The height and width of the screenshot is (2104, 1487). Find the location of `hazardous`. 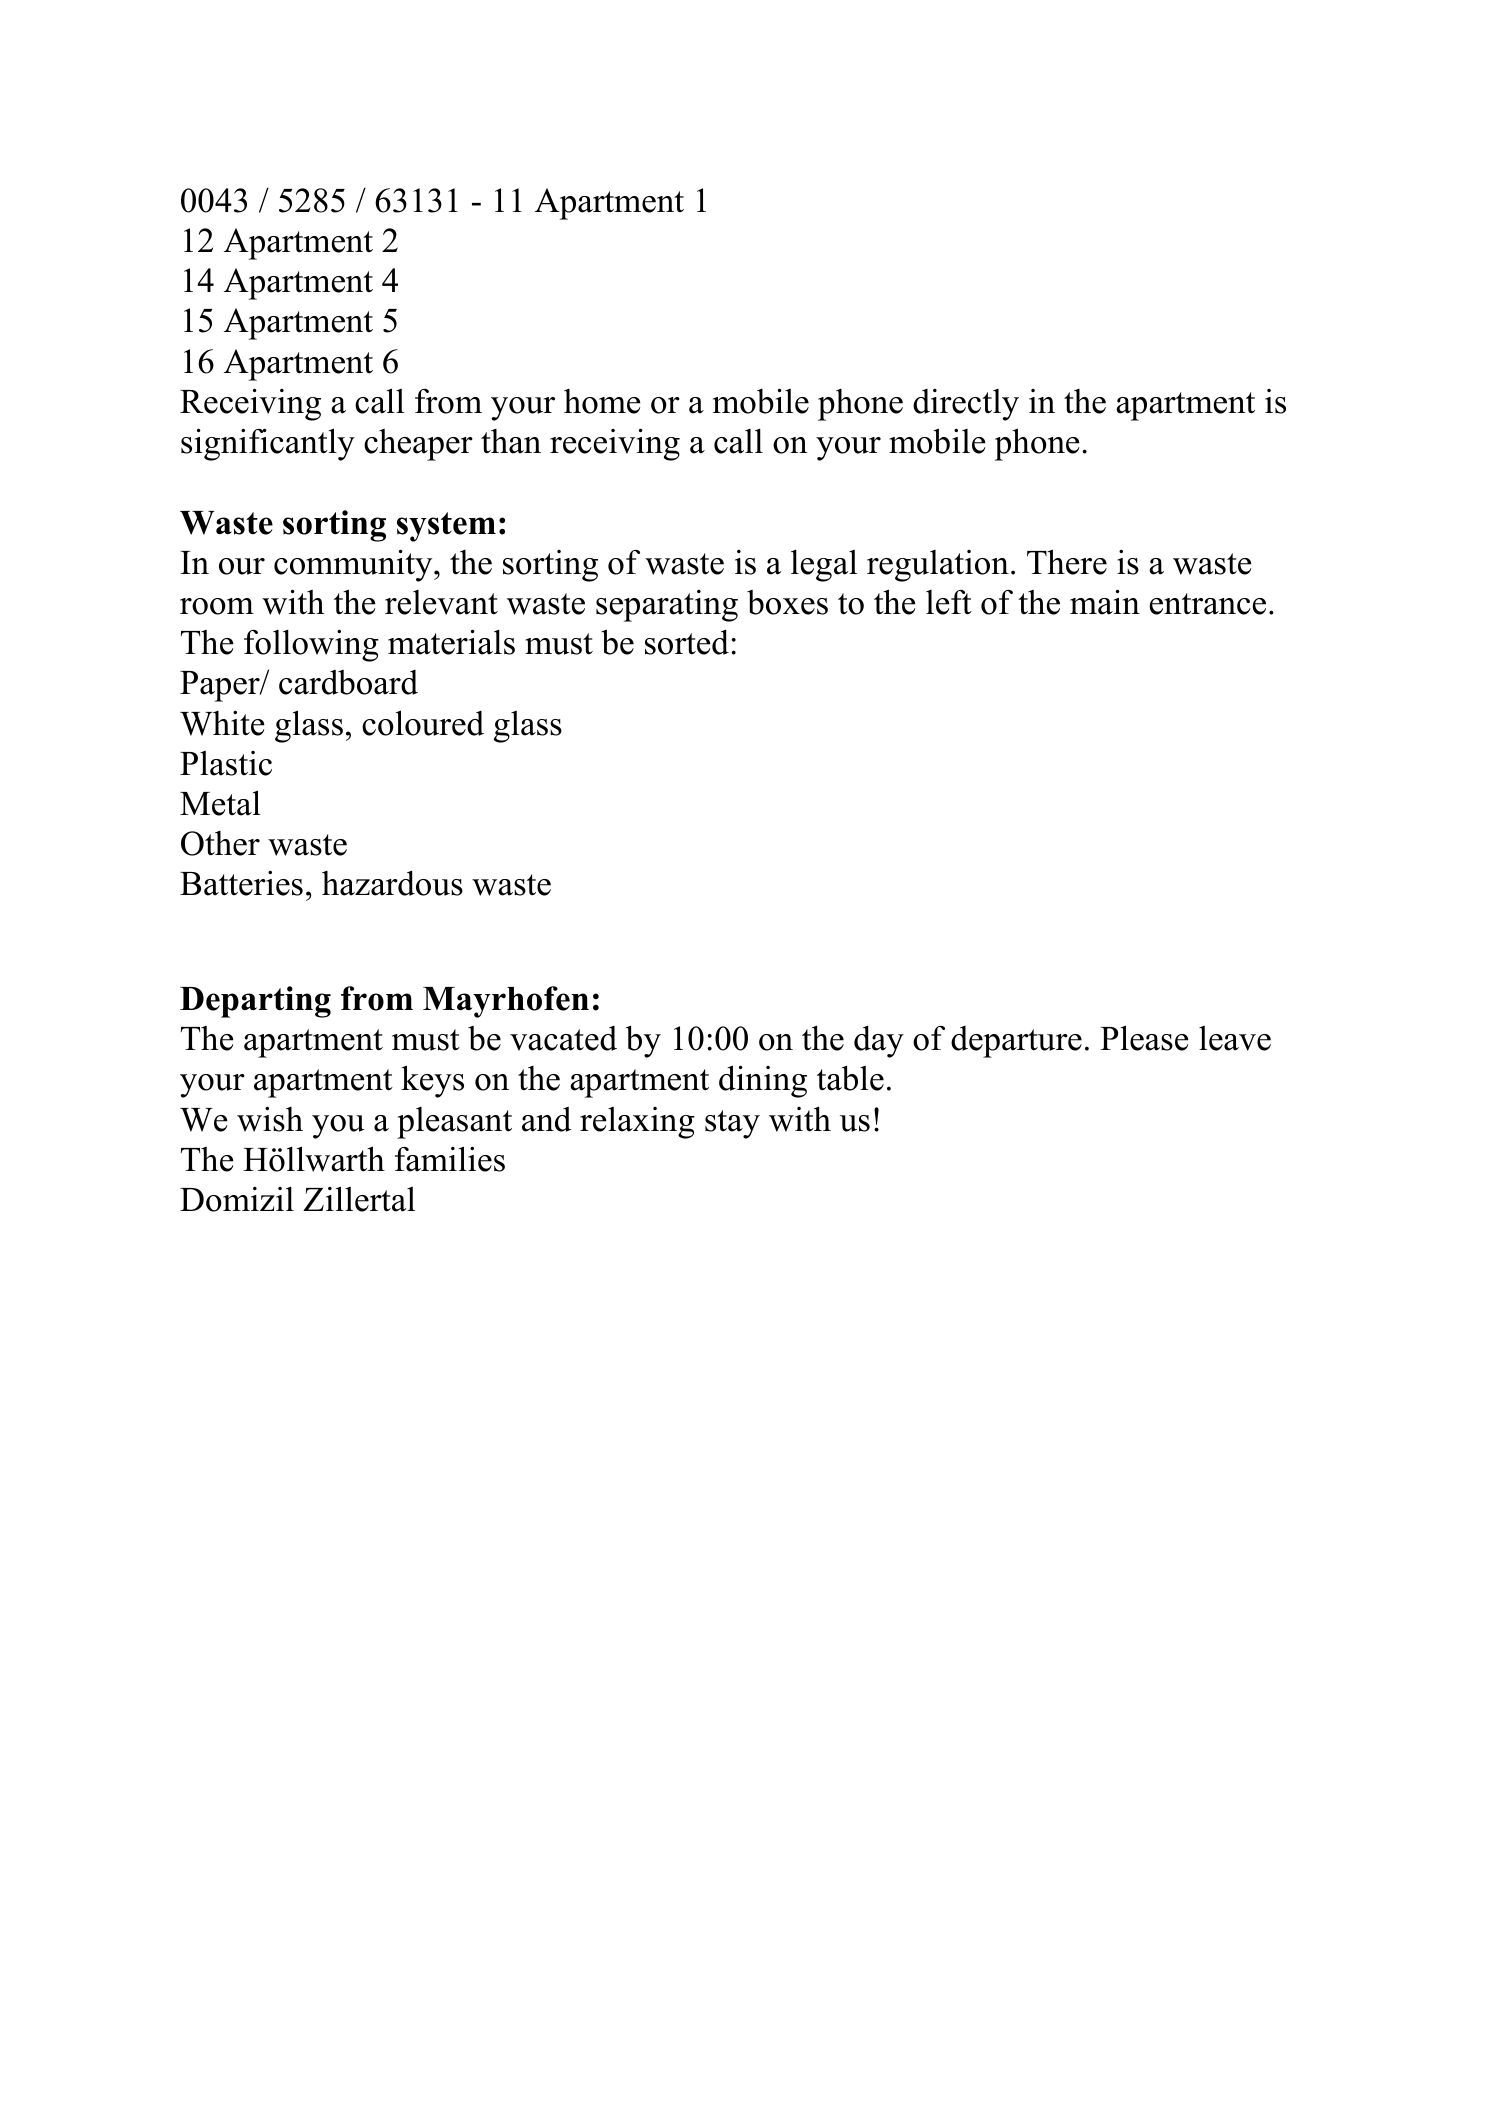

hazardous is located at coordinates (392, 883).
